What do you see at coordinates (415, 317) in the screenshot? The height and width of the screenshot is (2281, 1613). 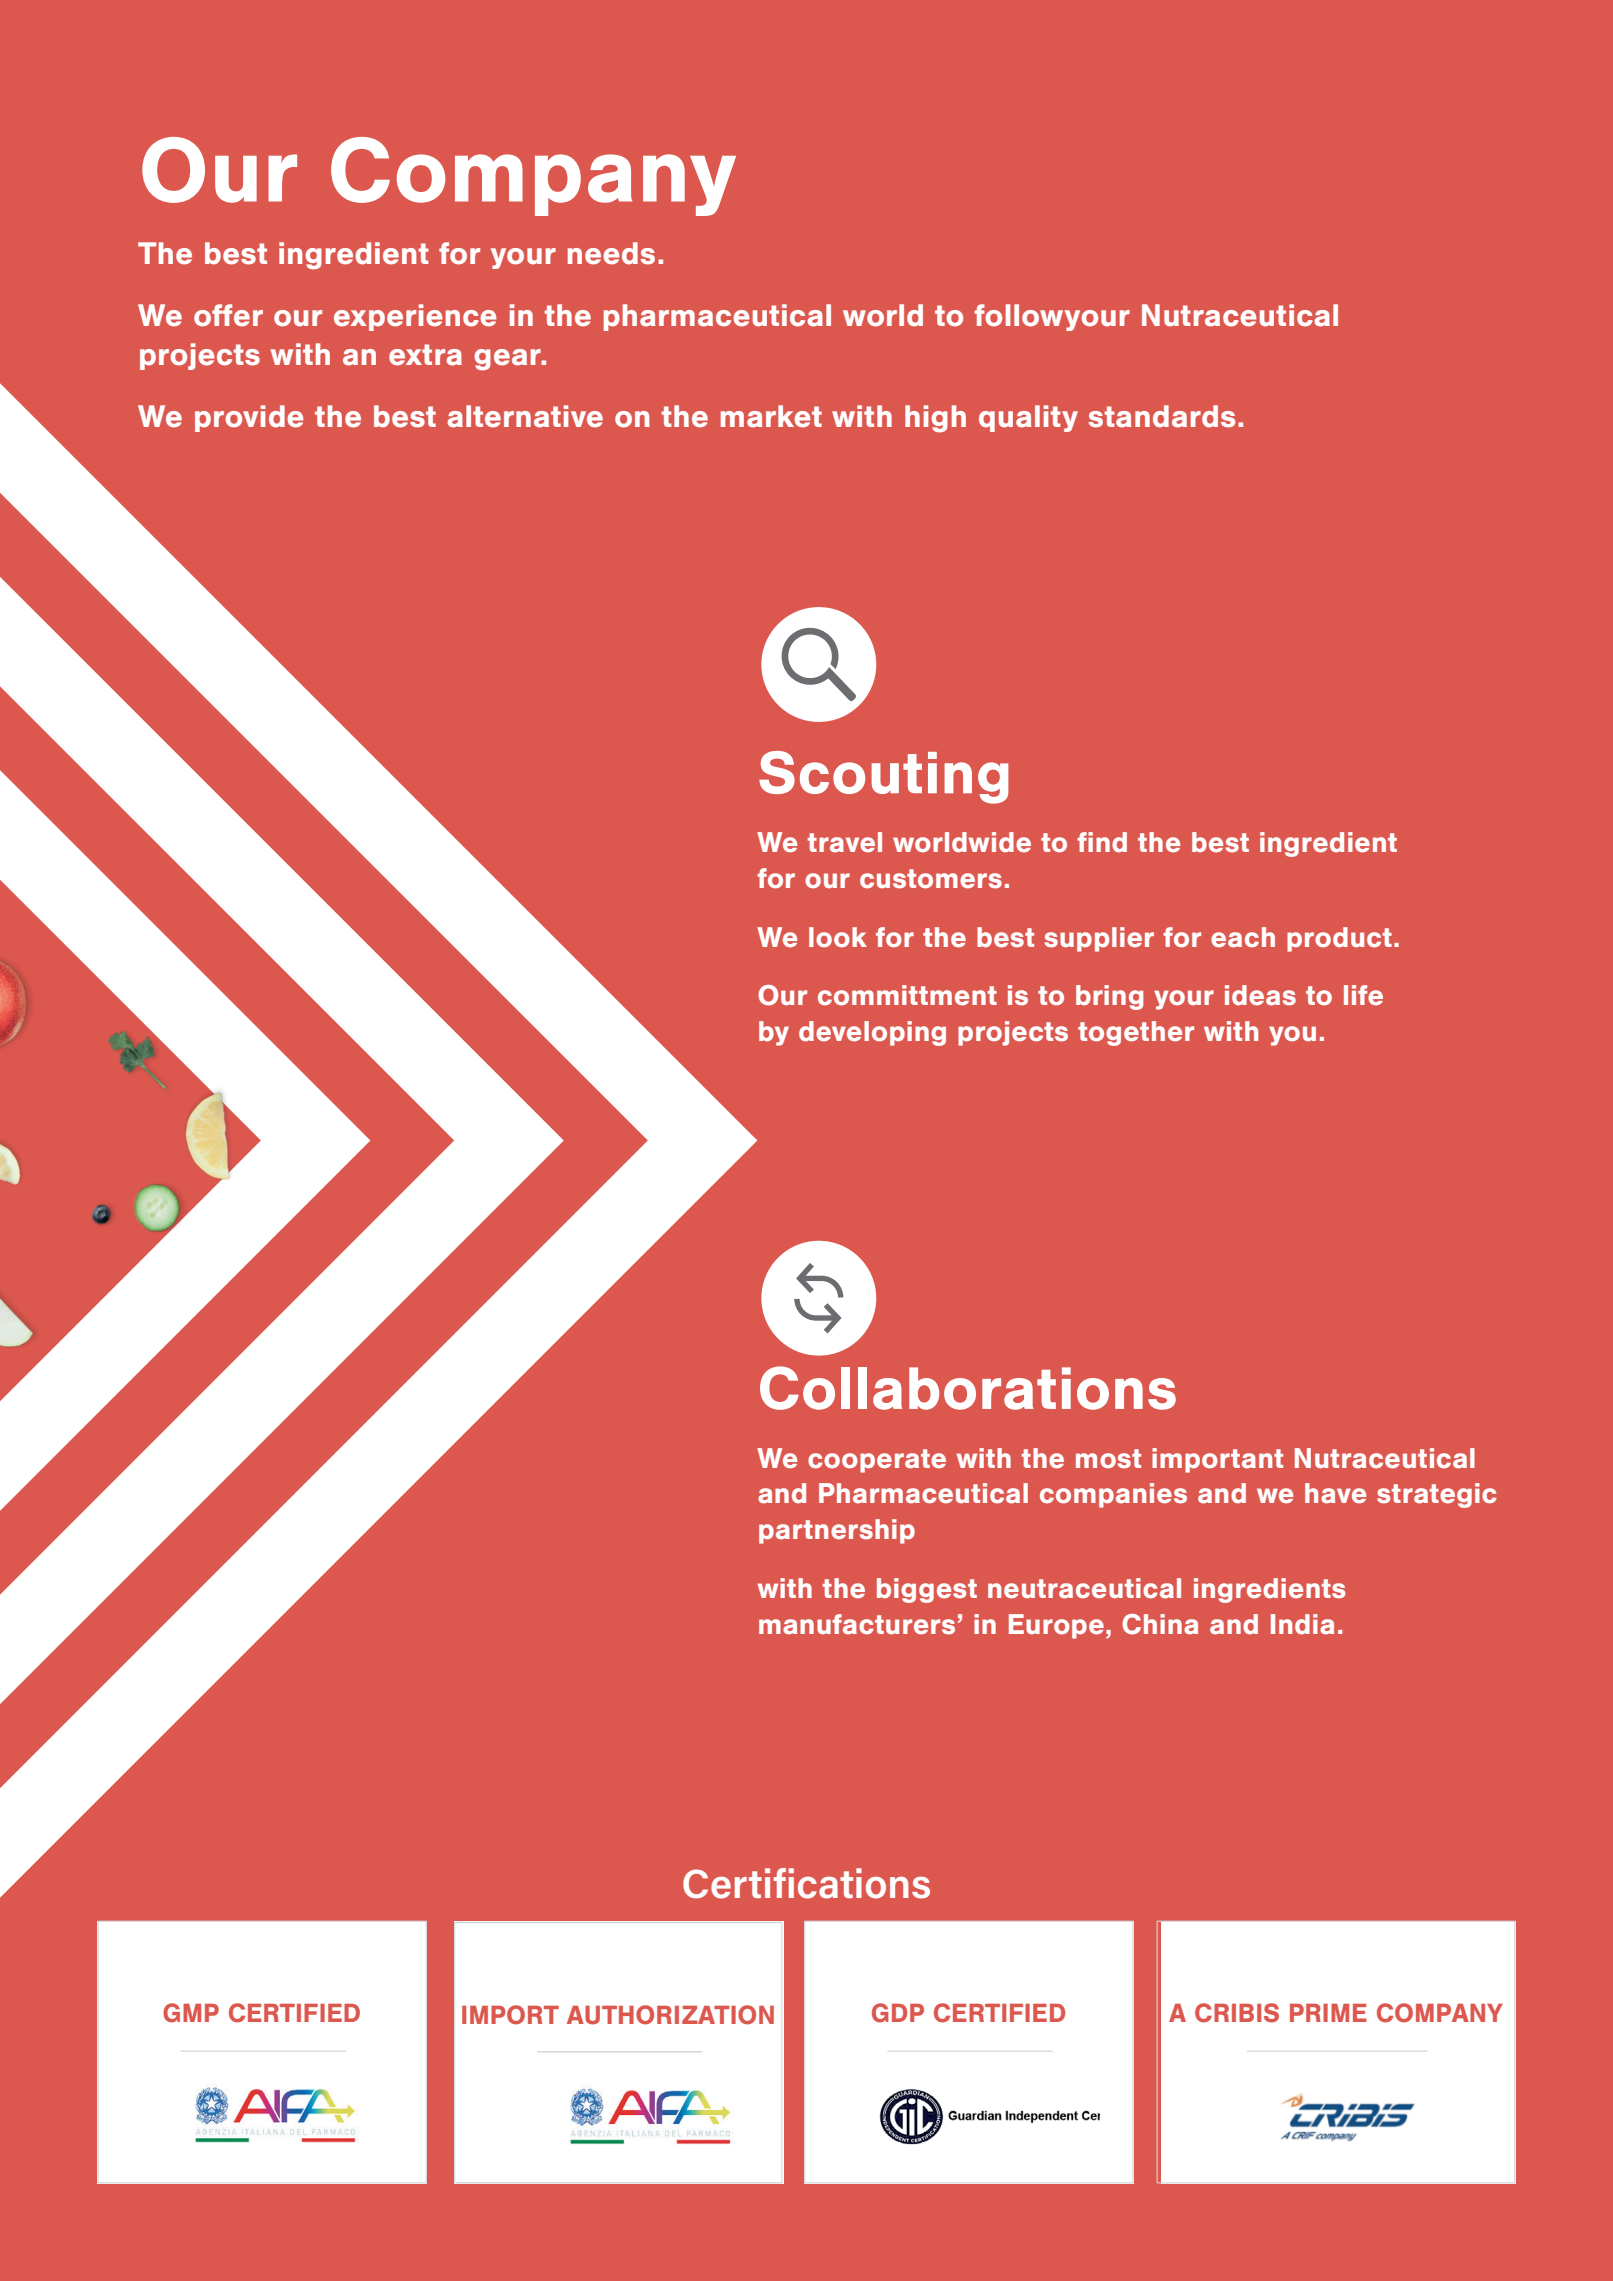 I see `experience` at bounding box center [415, 317].
